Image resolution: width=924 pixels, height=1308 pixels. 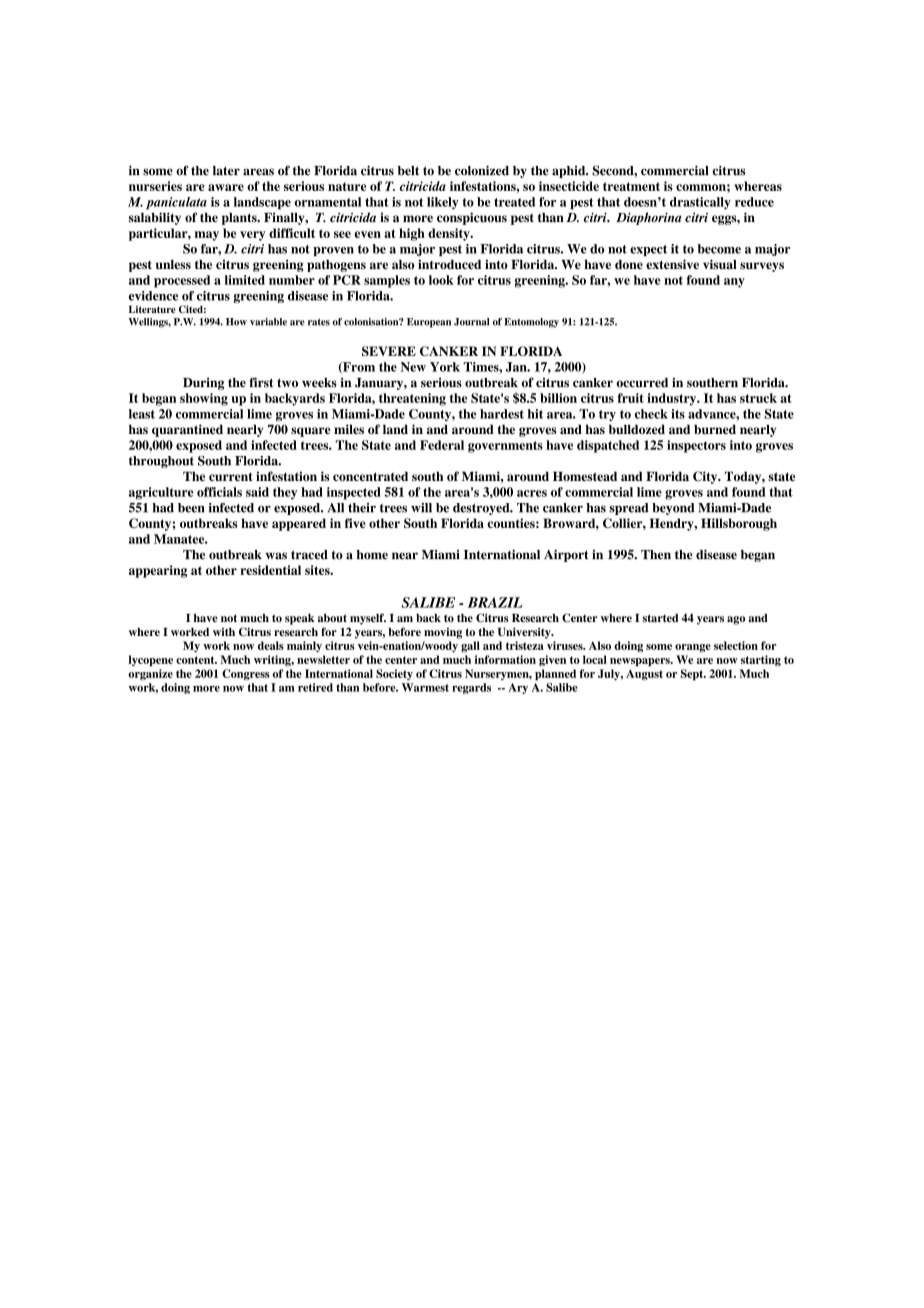 I want to click on aware, so click(x=226, y=187).
